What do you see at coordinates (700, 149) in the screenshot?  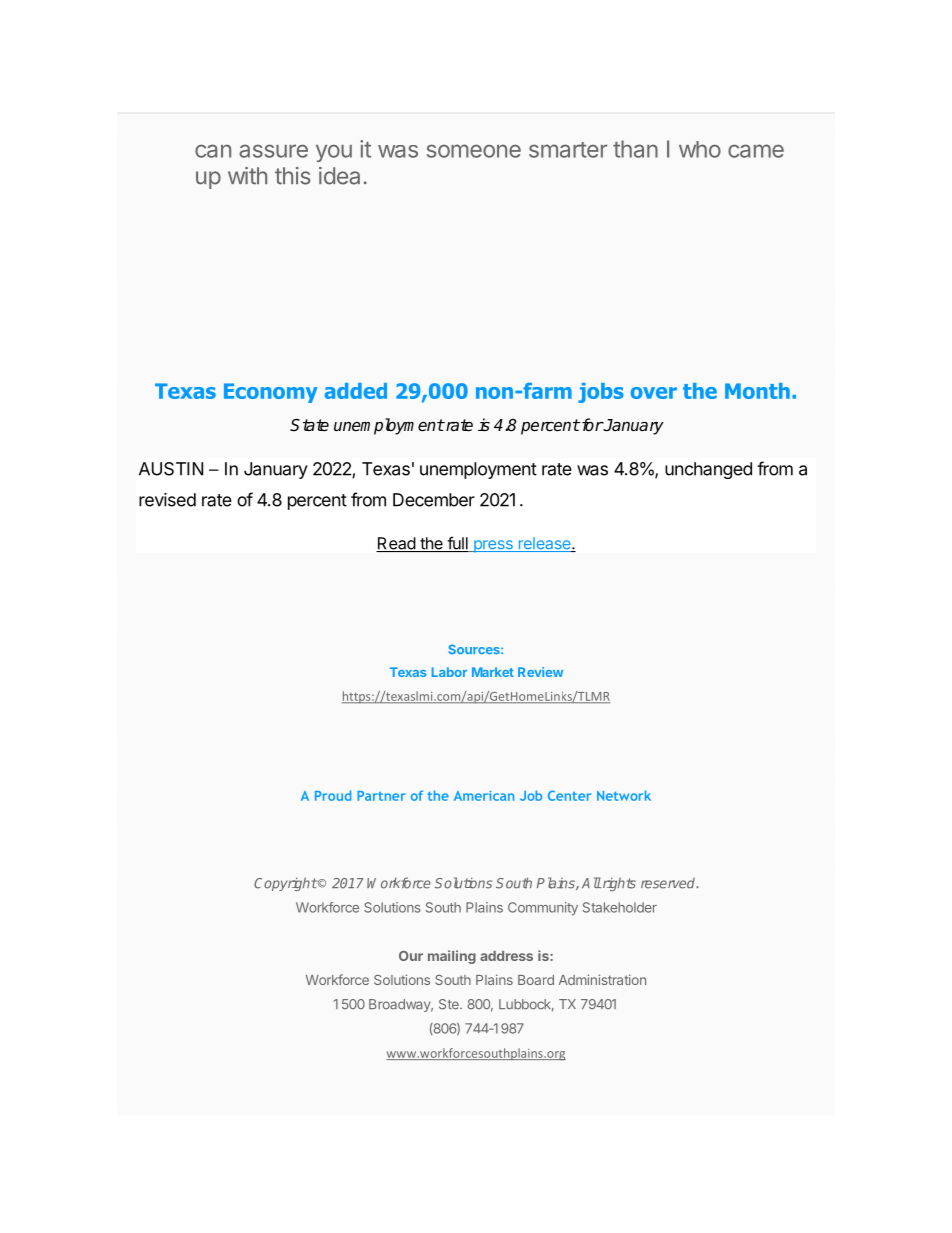 I see `who` at bounding box center [700, 149].
